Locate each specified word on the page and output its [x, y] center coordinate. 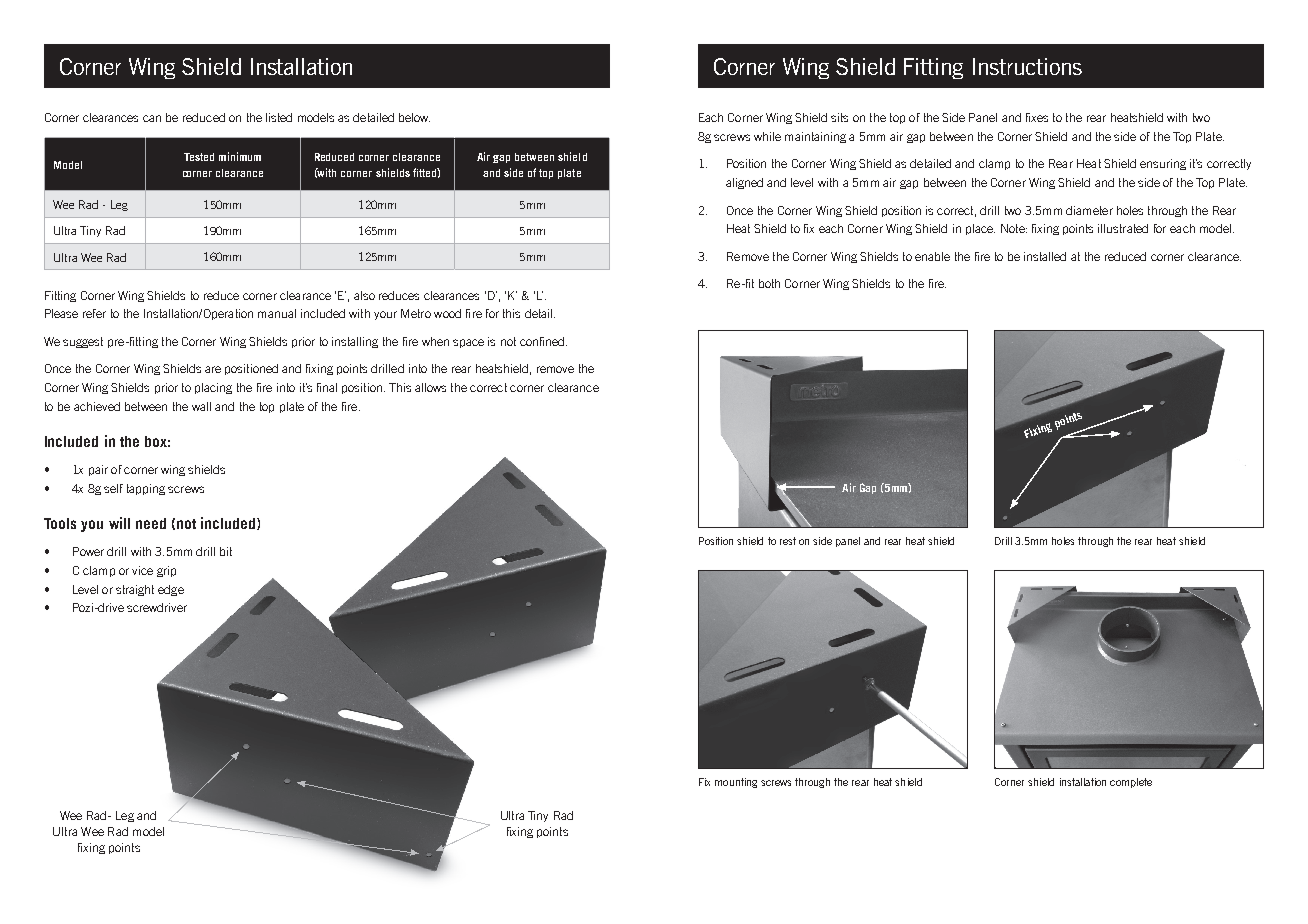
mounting [736, 783]
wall [201, 406]
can [152, 118]
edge [171, 590]
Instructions [1027, 66]
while [767, 136]
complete [1131, 783]
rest [788, 541]
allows [430, 387]
